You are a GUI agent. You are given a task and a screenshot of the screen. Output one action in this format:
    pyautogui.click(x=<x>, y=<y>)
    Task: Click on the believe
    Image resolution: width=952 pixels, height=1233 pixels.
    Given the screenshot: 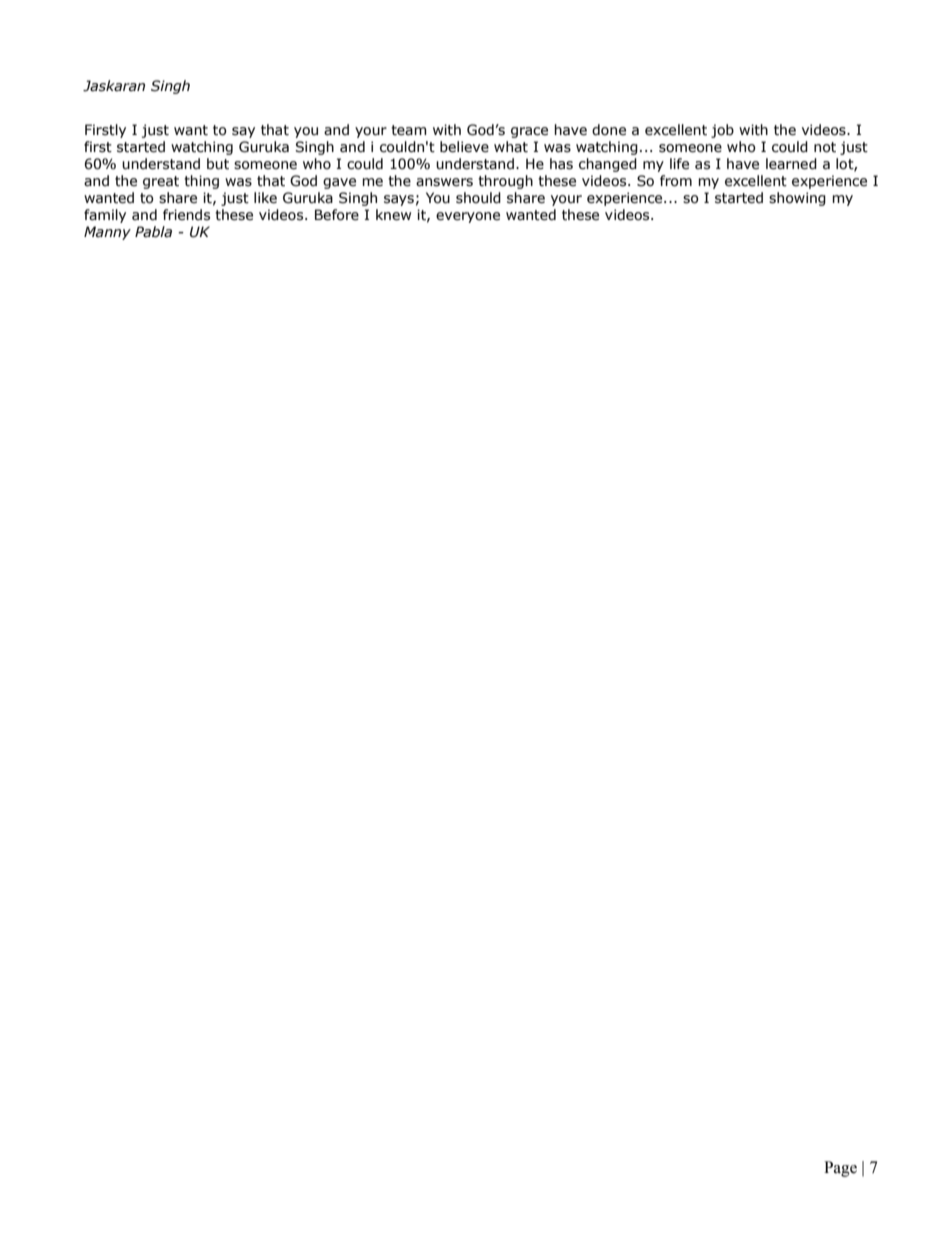 What is the action you would take?
    pyautogui.click(x=464, y=147)
